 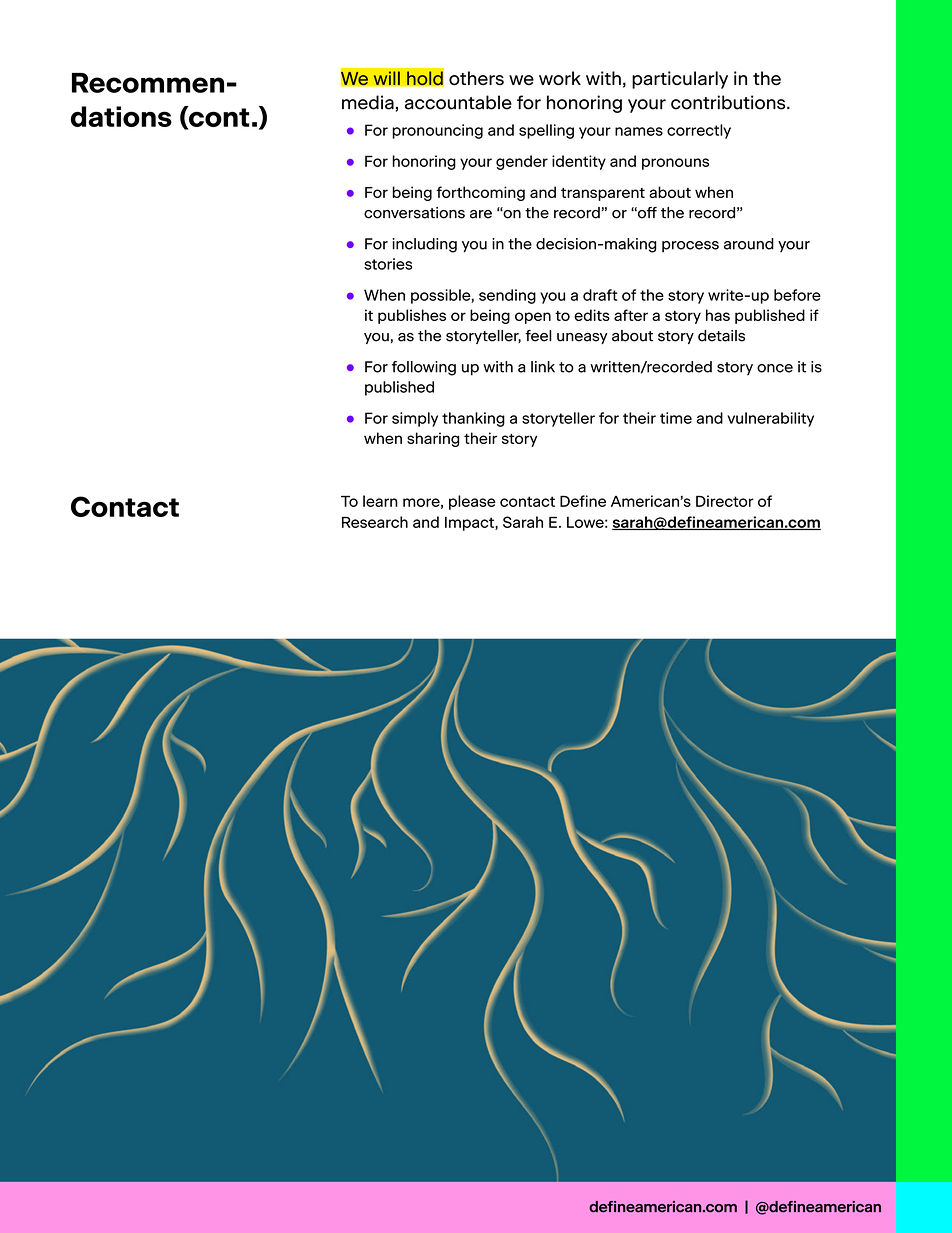 What do you see at coordinates (770, 419) in the screenshot?
I see `vulnerability` at bounding box center [770, 419].
